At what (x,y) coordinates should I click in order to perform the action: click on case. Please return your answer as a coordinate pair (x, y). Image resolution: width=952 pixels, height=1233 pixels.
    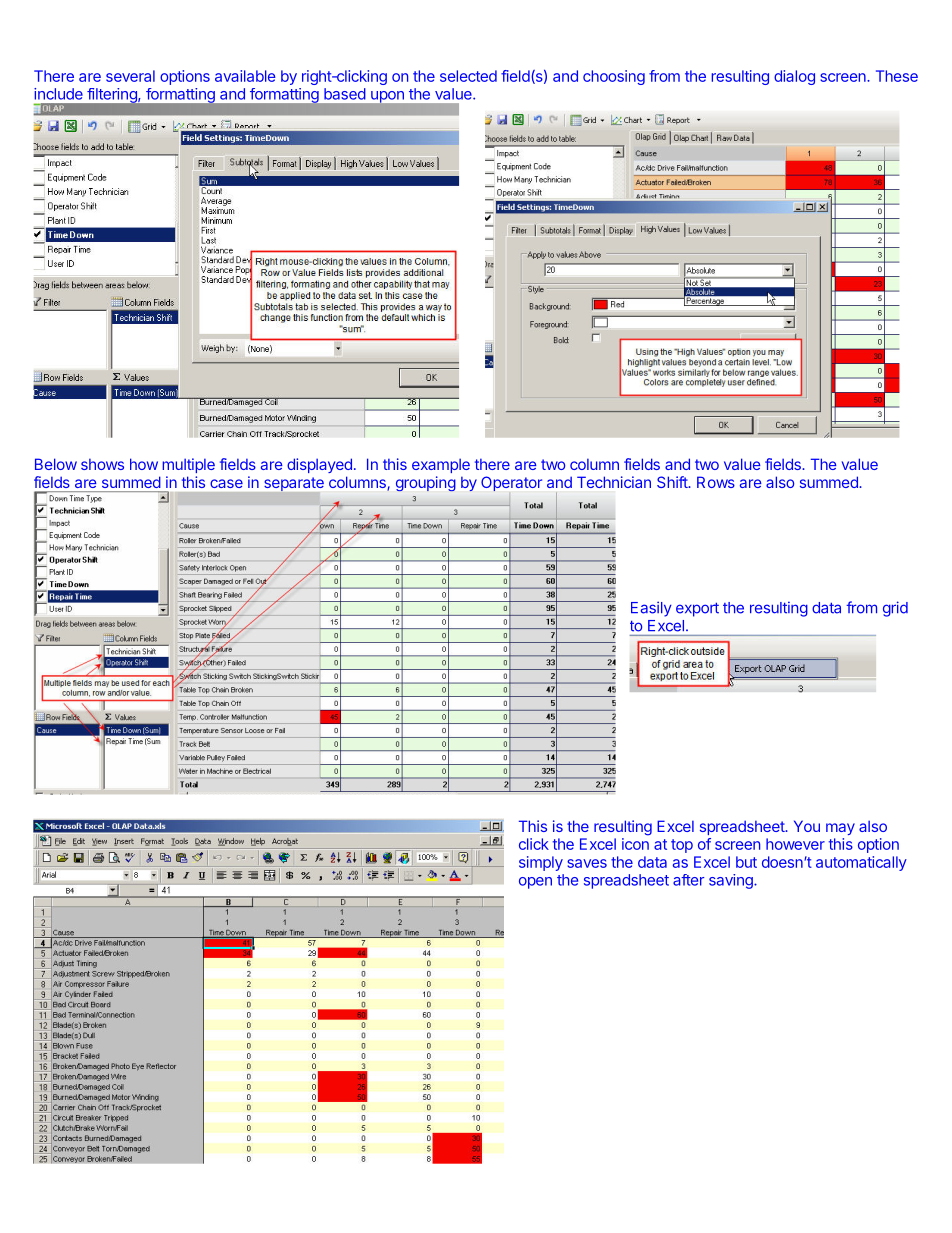
    Looking at the image, I should click on (226, 483).
